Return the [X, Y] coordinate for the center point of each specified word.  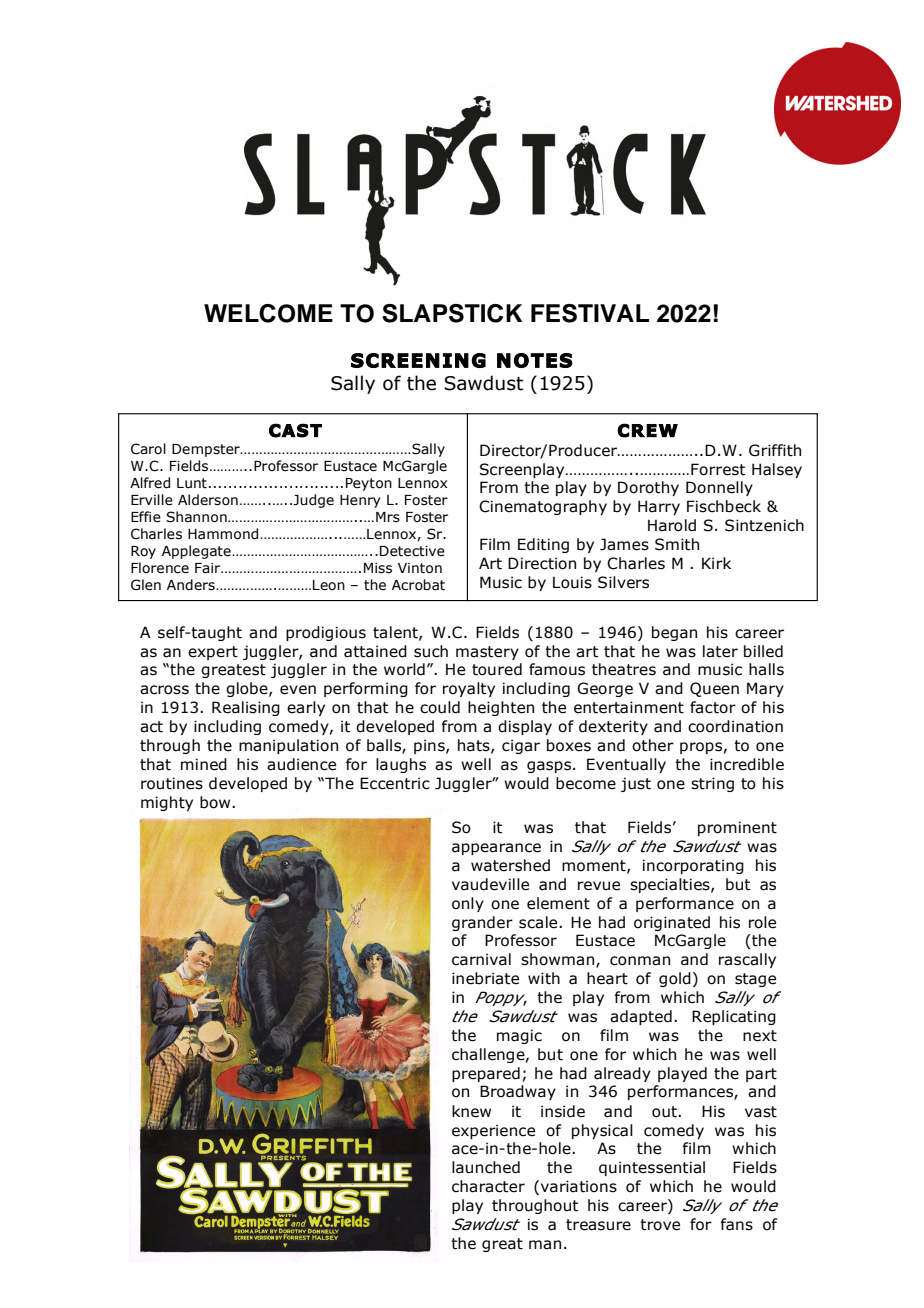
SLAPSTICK [452, 313]
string [712, 784]
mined [204, 764]
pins [430, 746]
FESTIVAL [590, 313]
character [488, 1186]
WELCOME [268, 313]
